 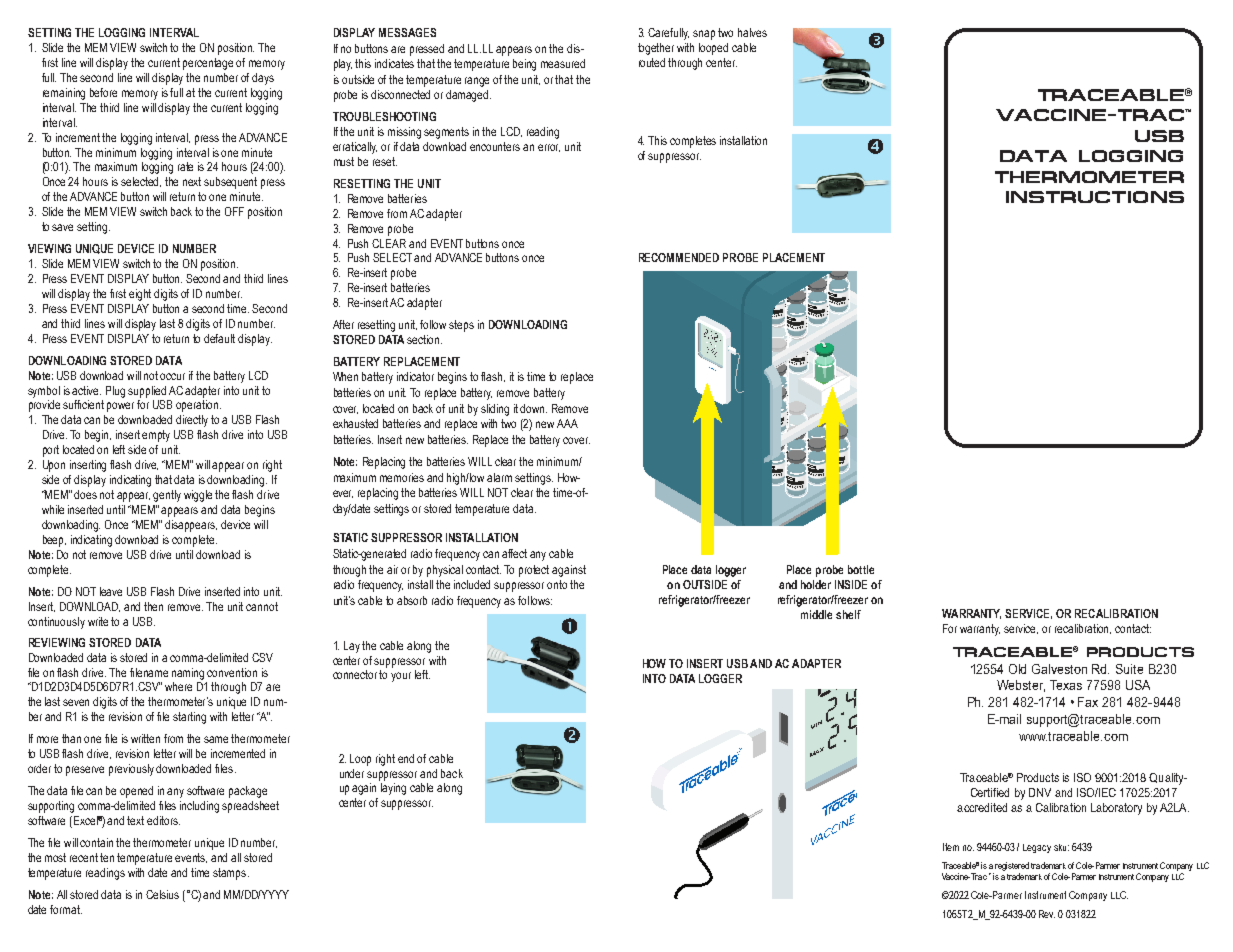 I want to click on measured, so click(x=563, y=63).
